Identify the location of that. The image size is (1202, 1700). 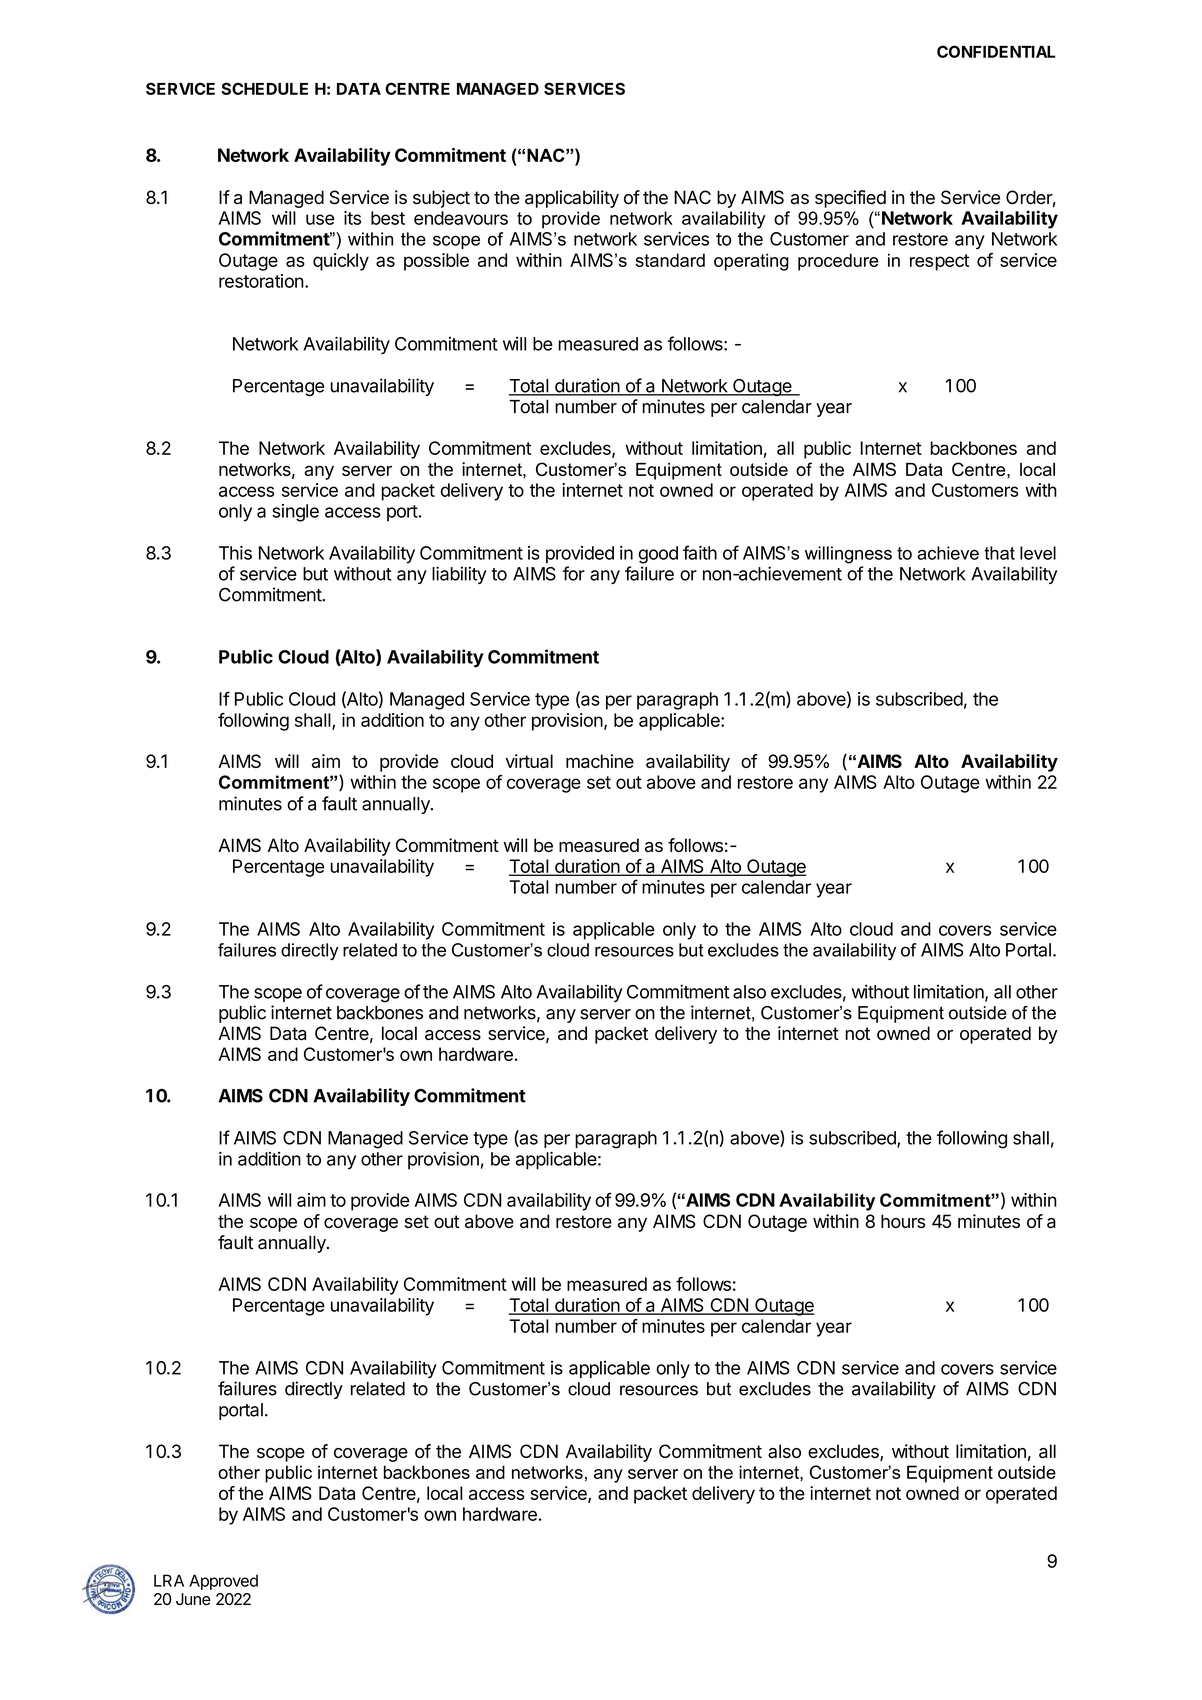
(999, 553).
